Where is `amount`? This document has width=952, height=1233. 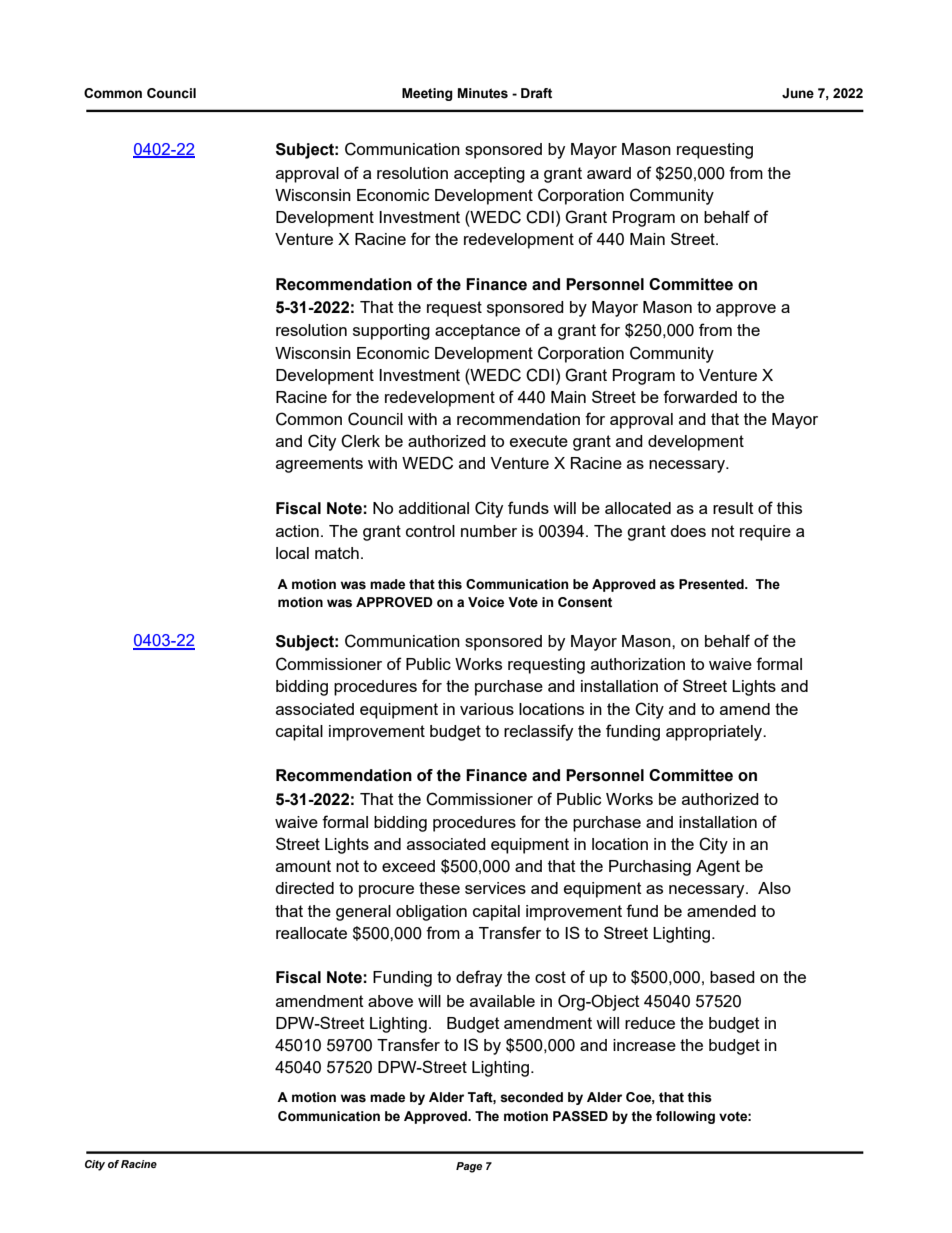 amount is located at coordinates (303, 866).
